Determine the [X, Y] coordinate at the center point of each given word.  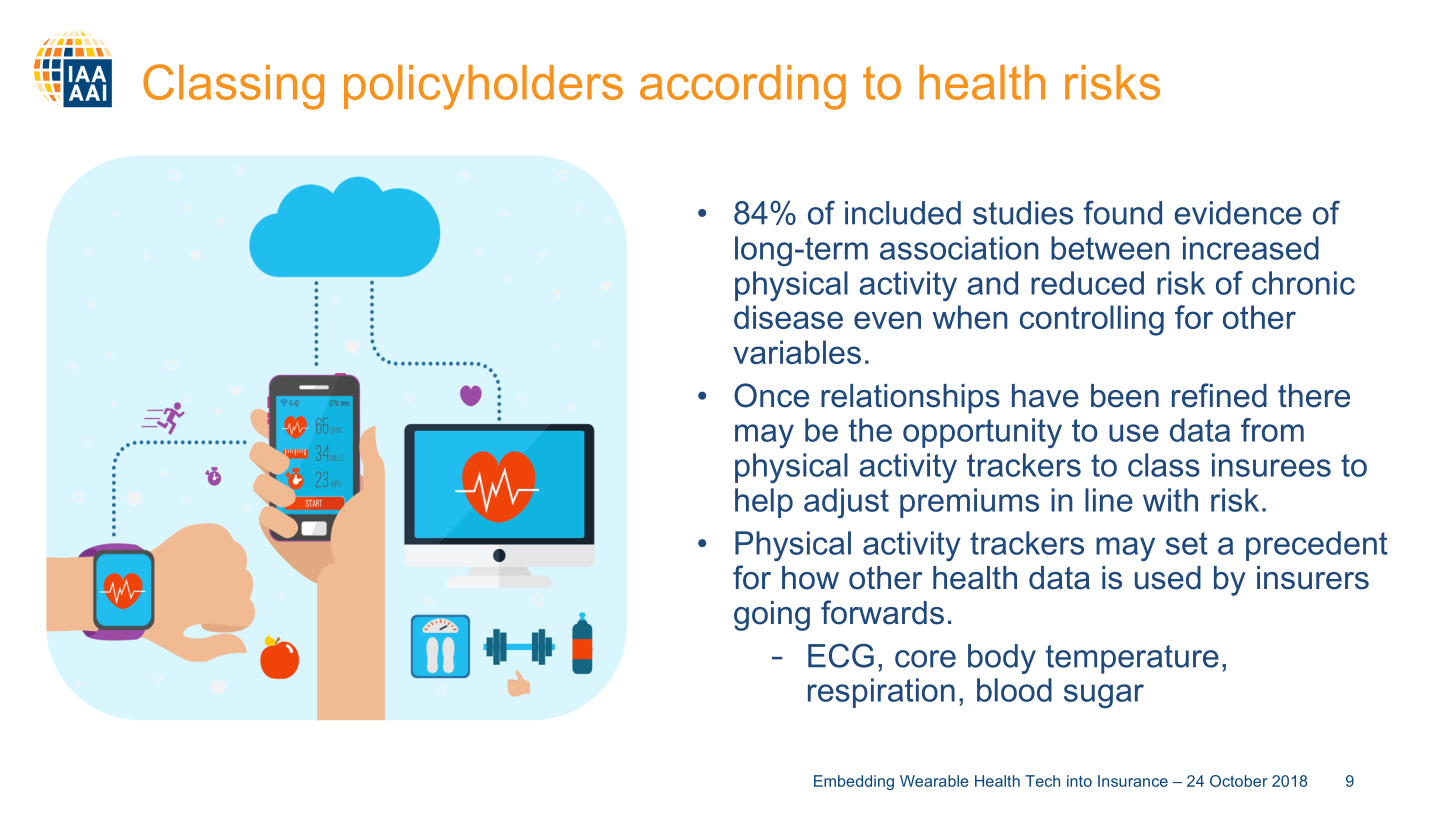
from [1272, 430]
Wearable [934, 781]
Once [771, 395]
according [743, 87]
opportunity [982, 433]
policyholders [483, 87]
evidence [1238, 213]
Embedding [854, 782]
